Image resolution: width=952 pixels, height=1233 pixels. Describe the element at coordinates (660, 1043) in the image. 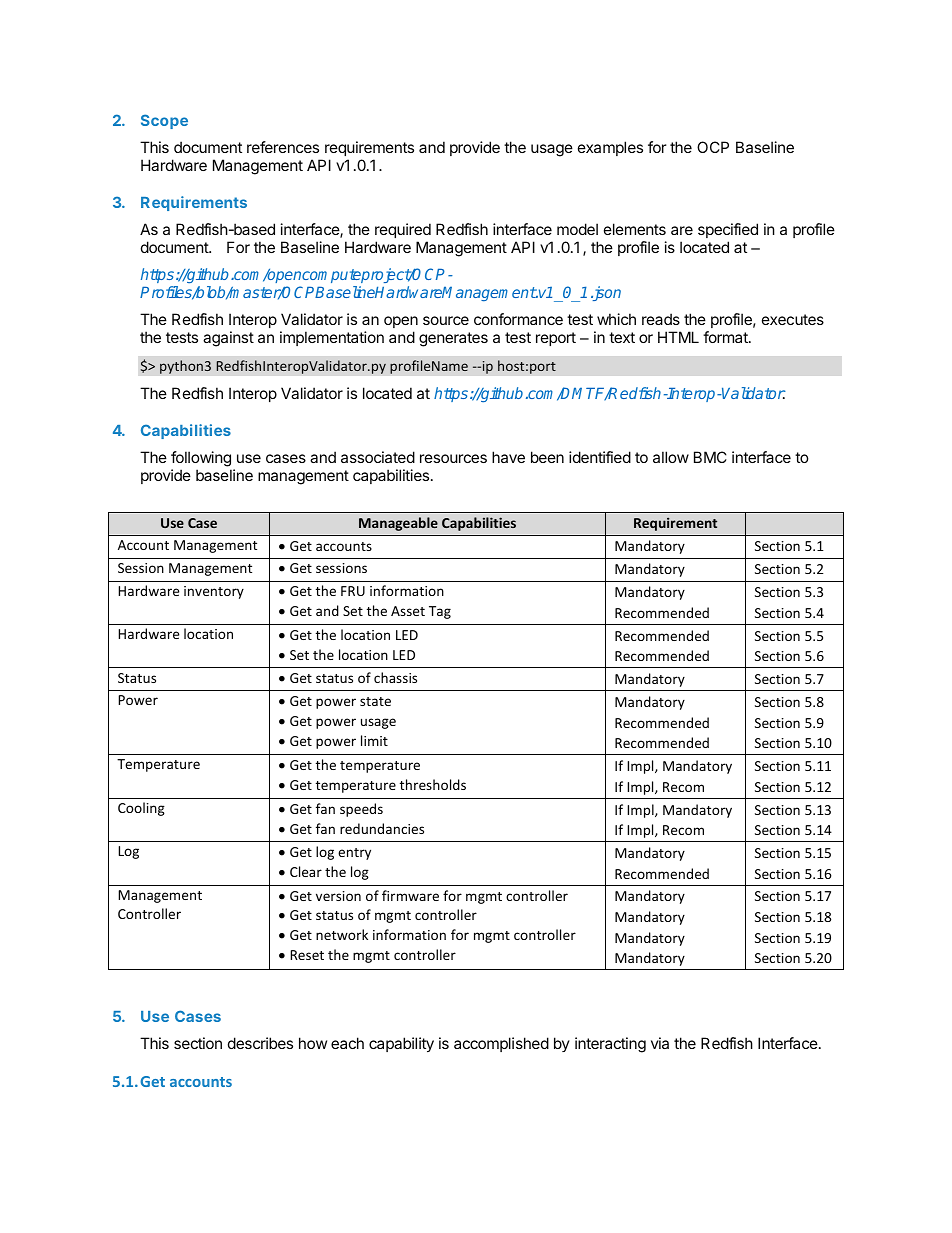

I see `via` at that location.
